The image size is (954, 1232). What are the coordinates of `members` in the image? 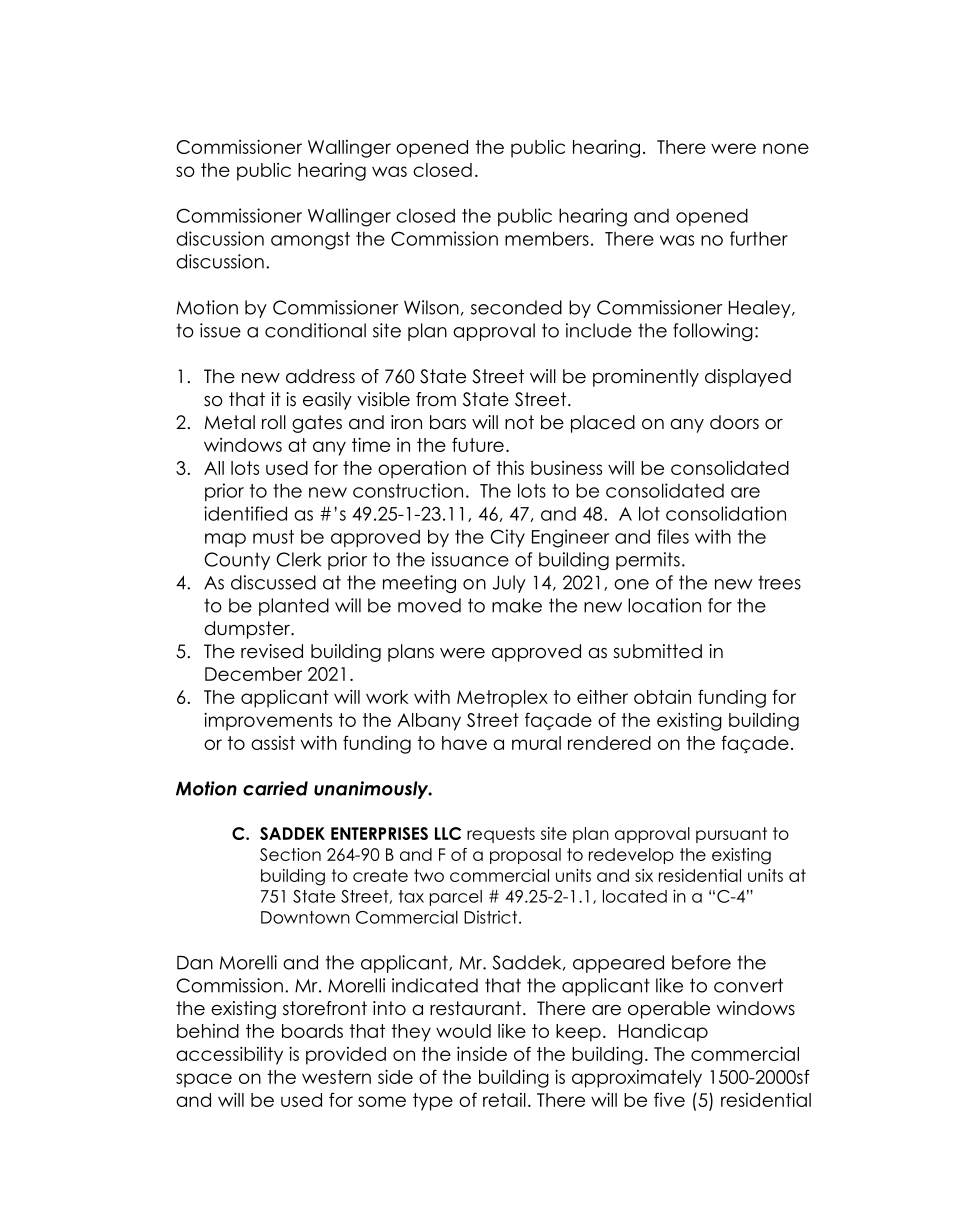 It's located at (547, 238).
